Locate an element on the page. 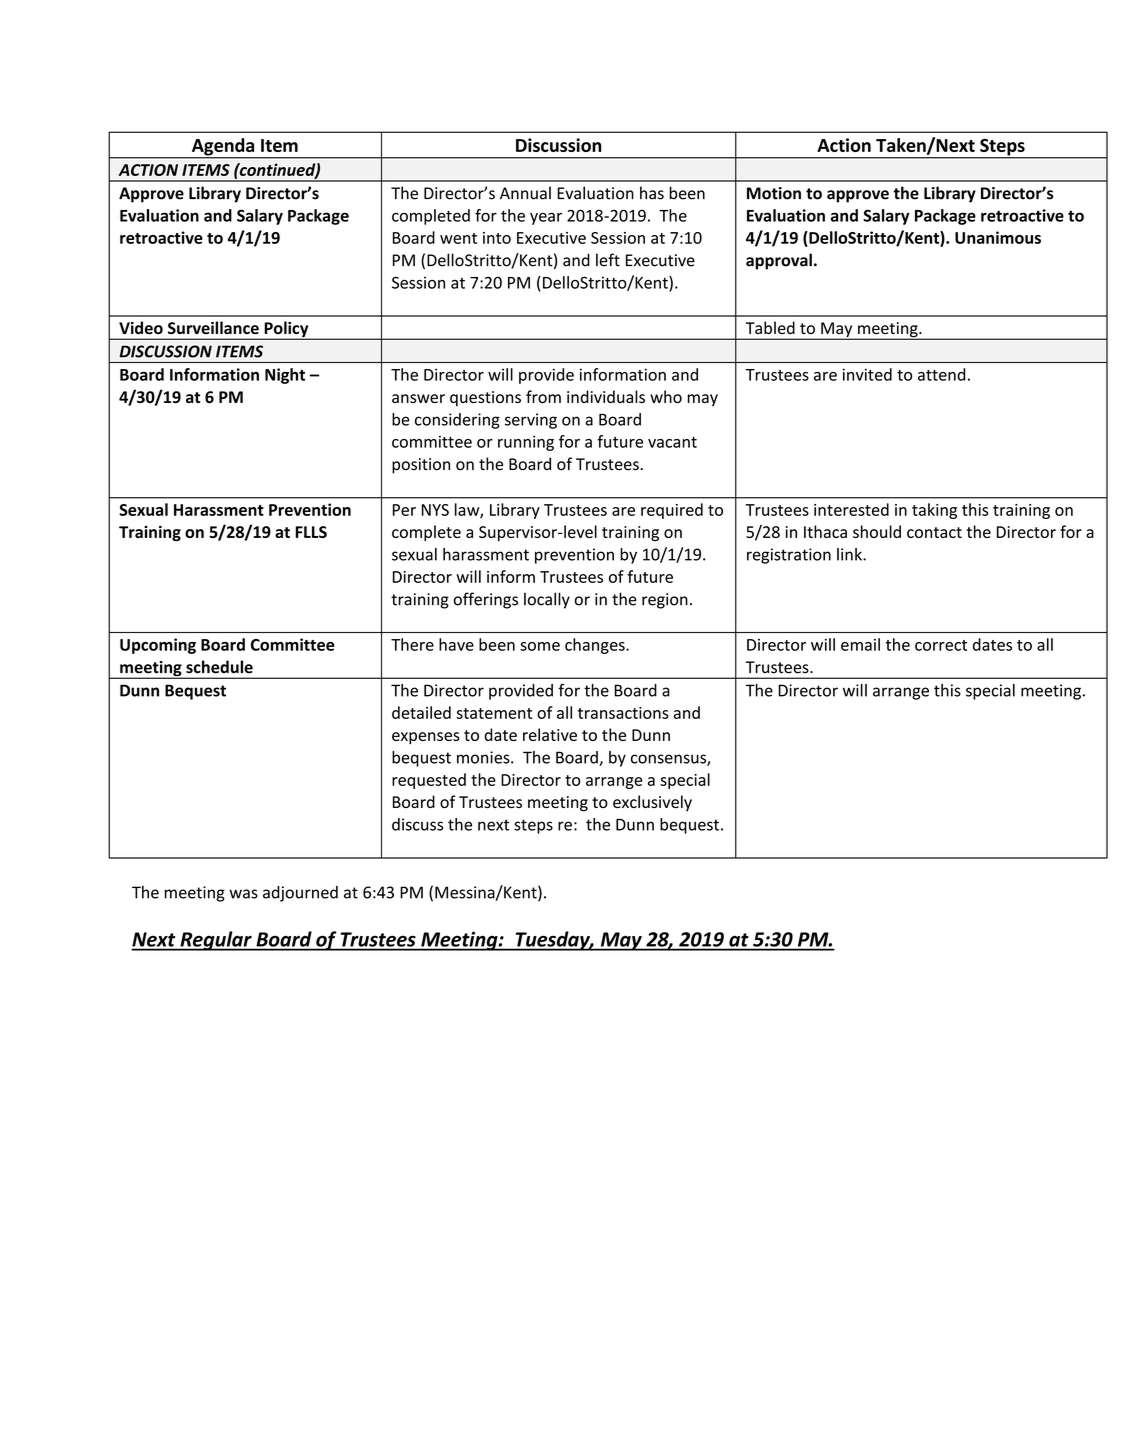  relative is located at coordinates (550, 734).
